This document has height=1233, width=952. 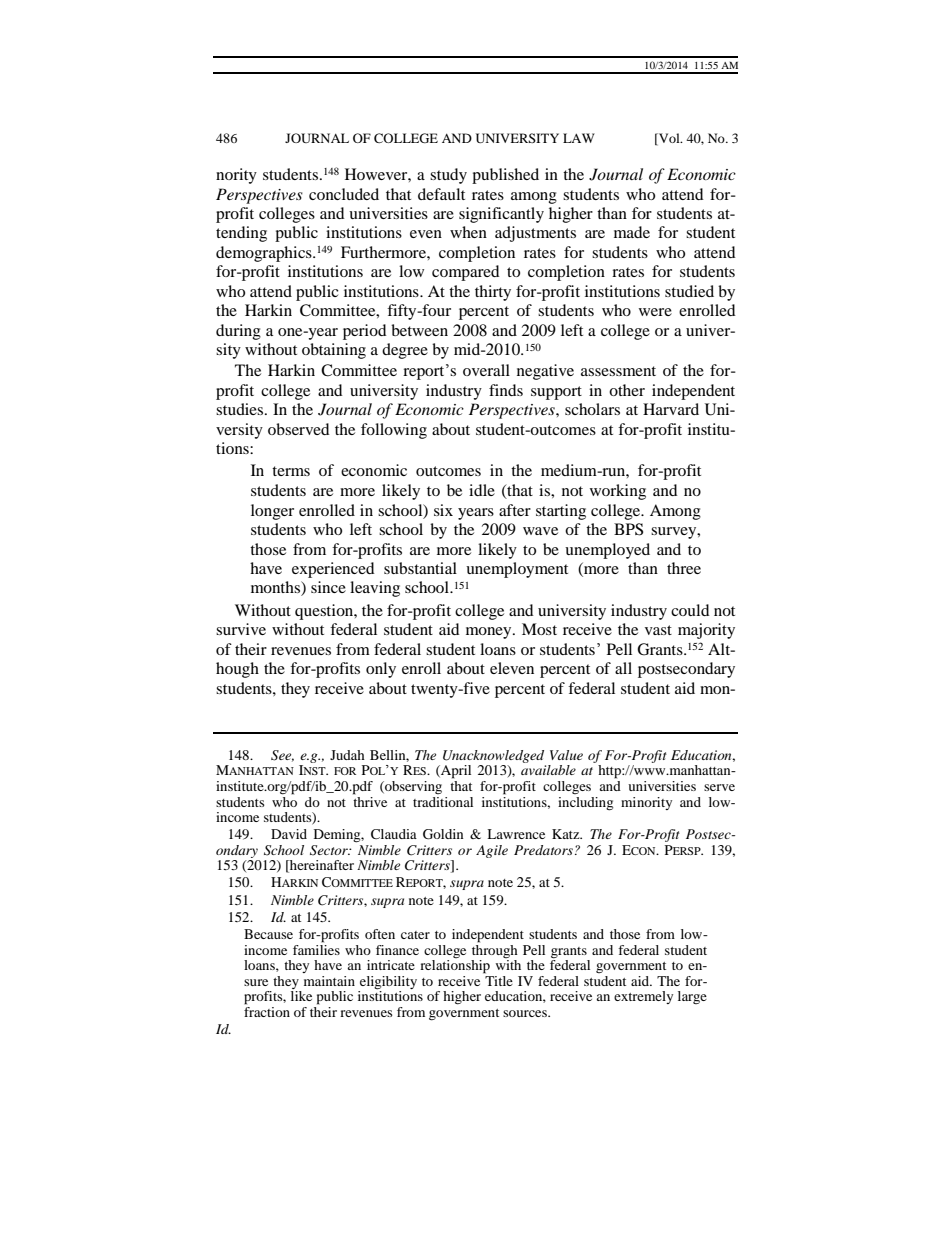 I want to click on unemployment, so click(x=517, y=570).
